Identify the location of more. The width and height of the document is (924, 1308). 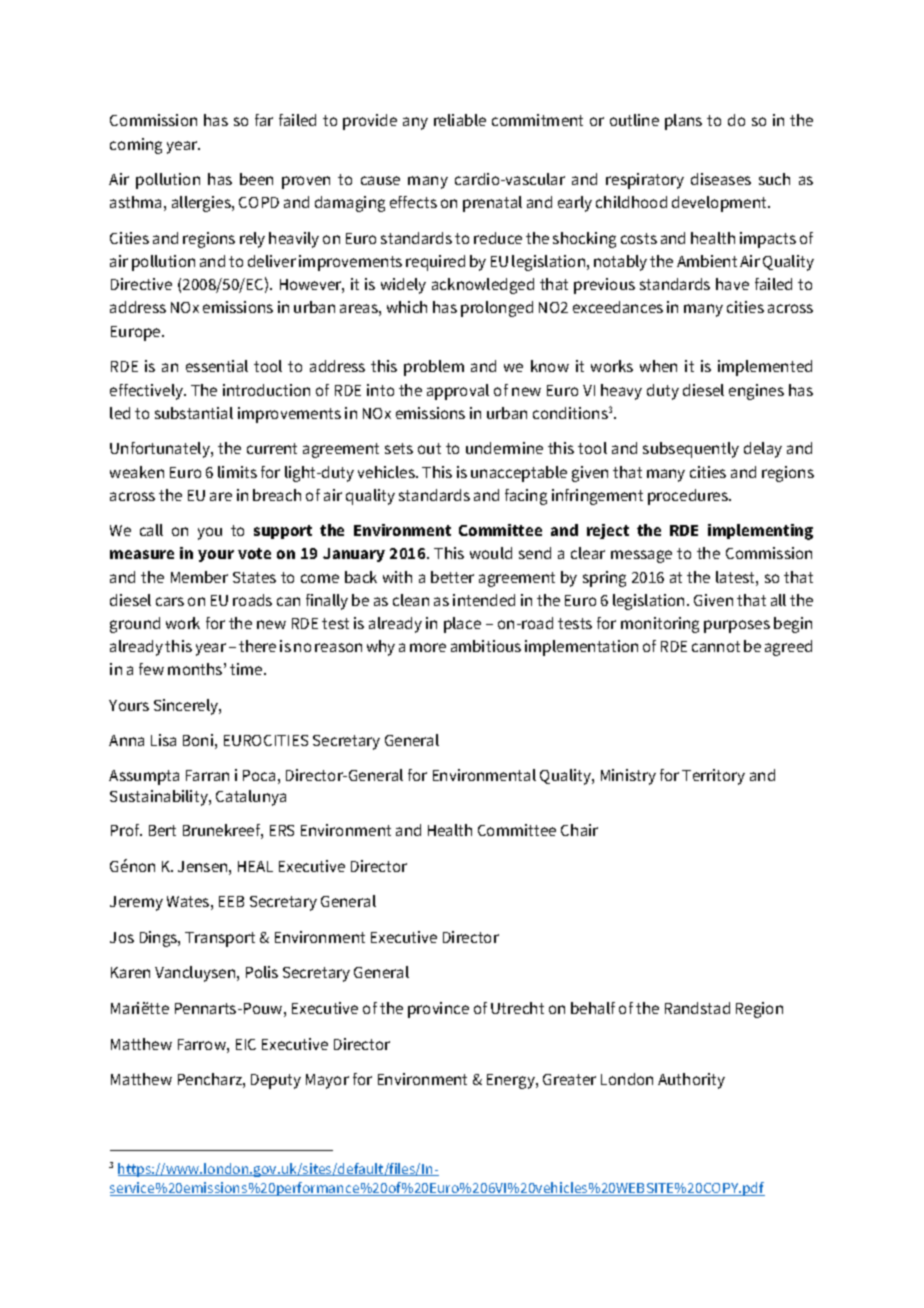
(428, 647).
